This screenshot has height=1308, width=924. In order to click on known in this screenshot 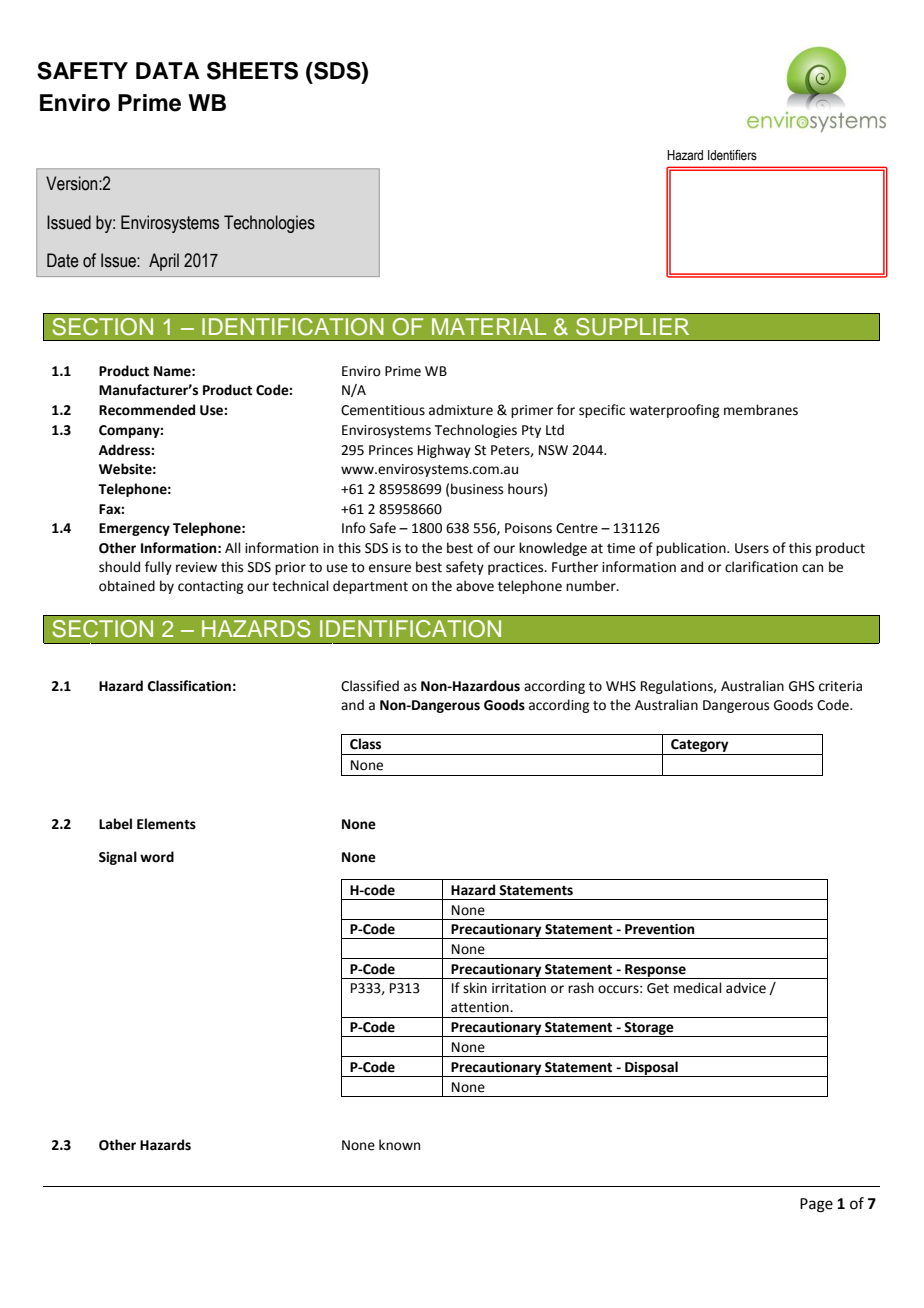, I will do `click(399, 1145)`.
